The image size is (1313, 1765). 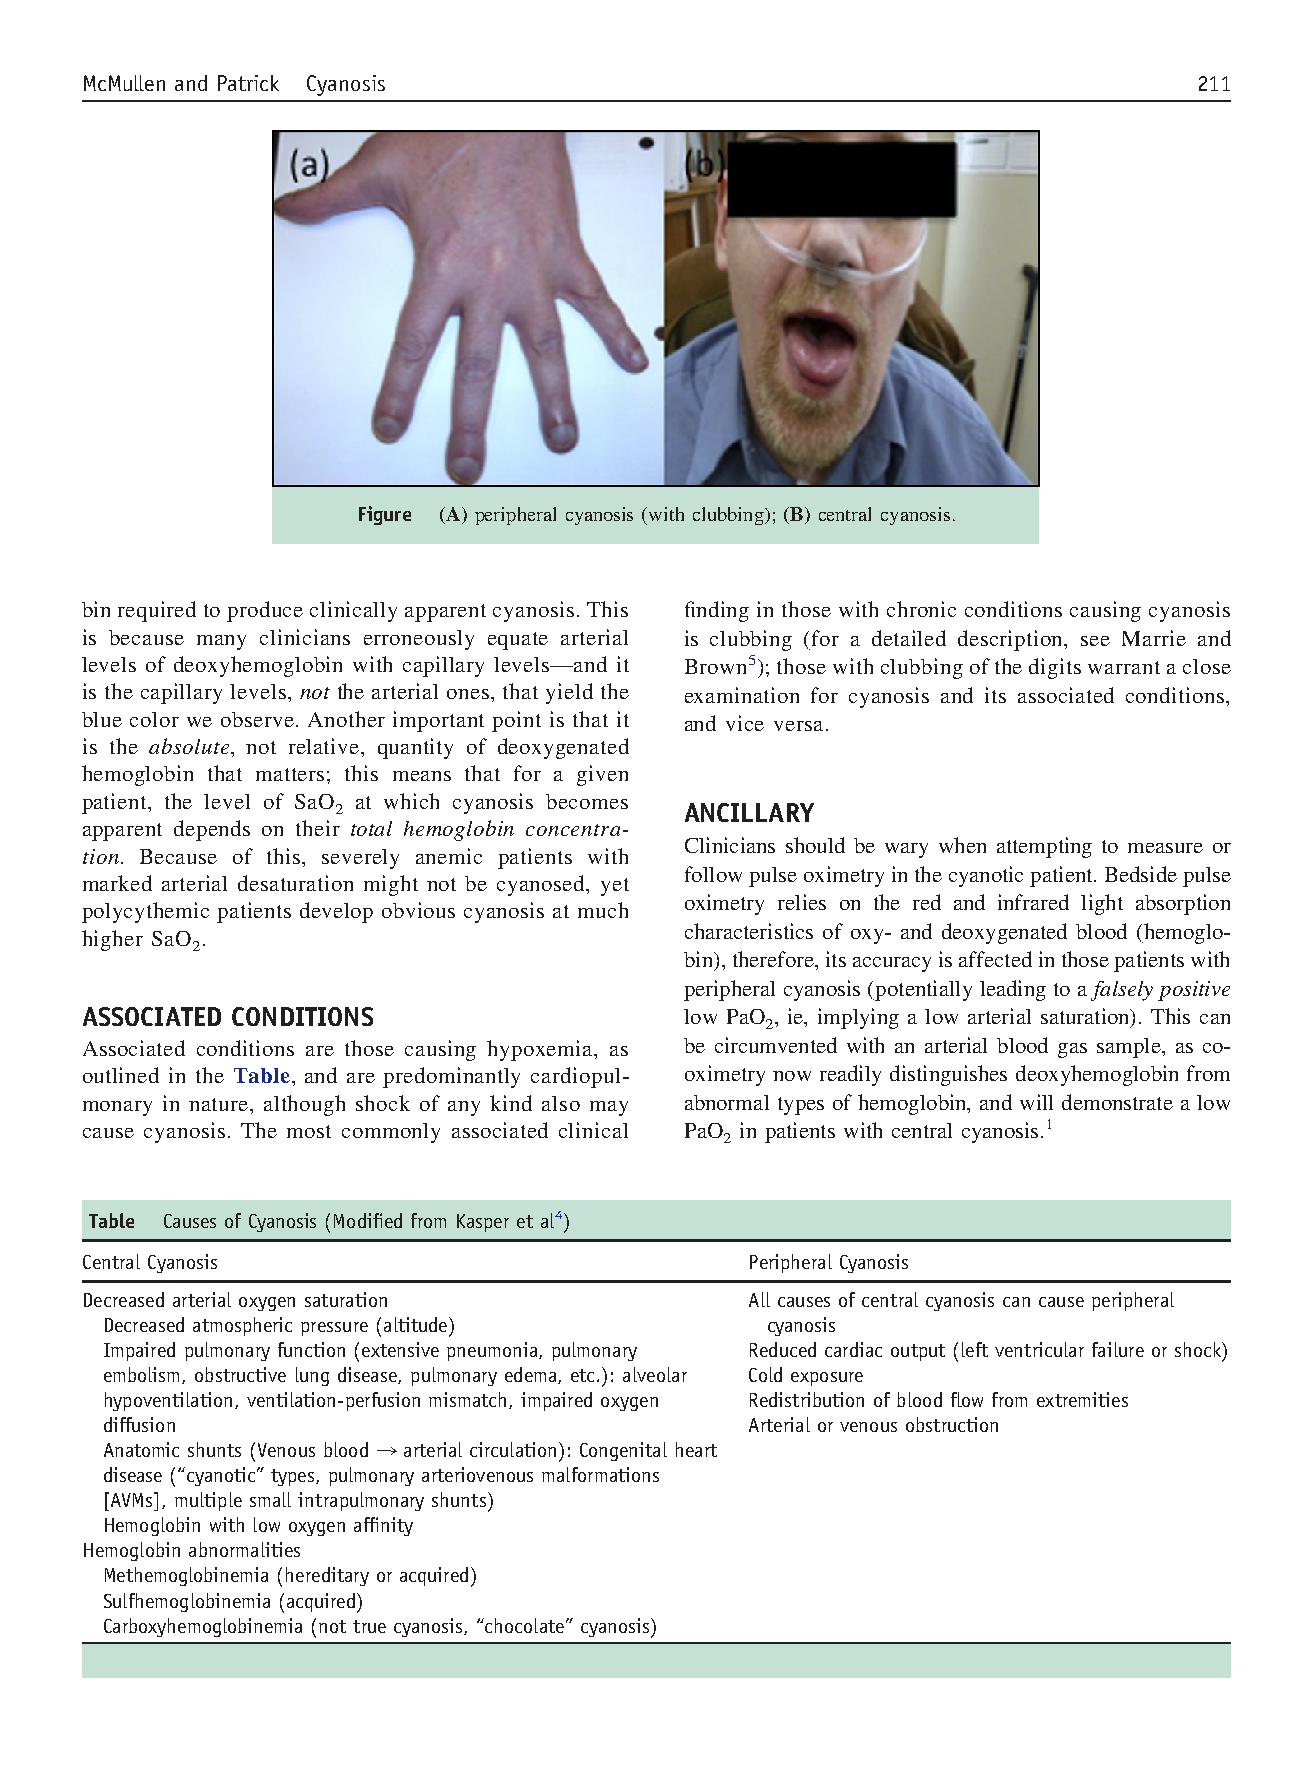 What do you see at coordinates (385, 515) in the screenshot?
I see `Figure` at bounding box center [385, 515].
